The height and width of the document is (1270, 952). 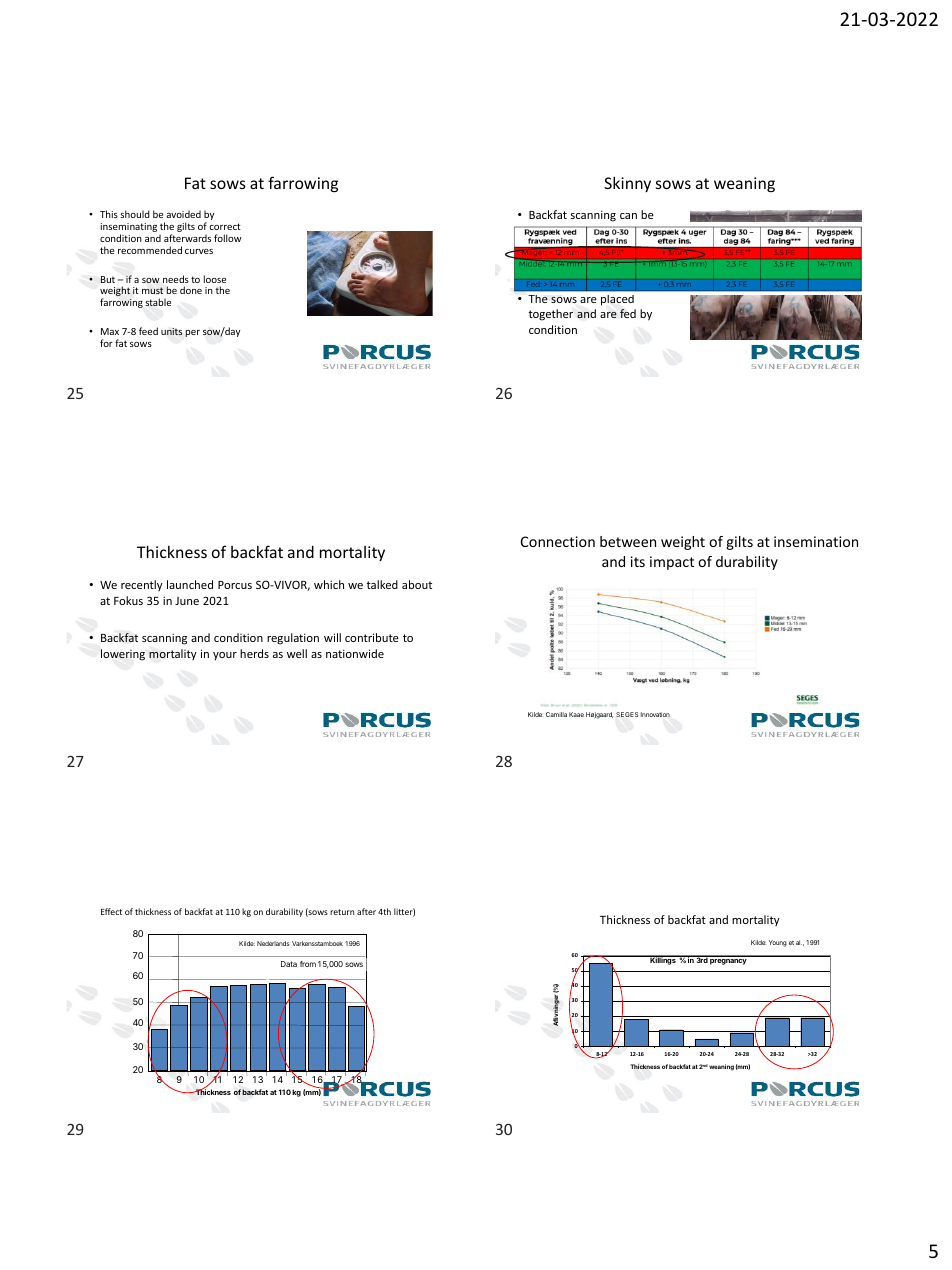 I want to click on Innovation, so click(x=655, y=714).
